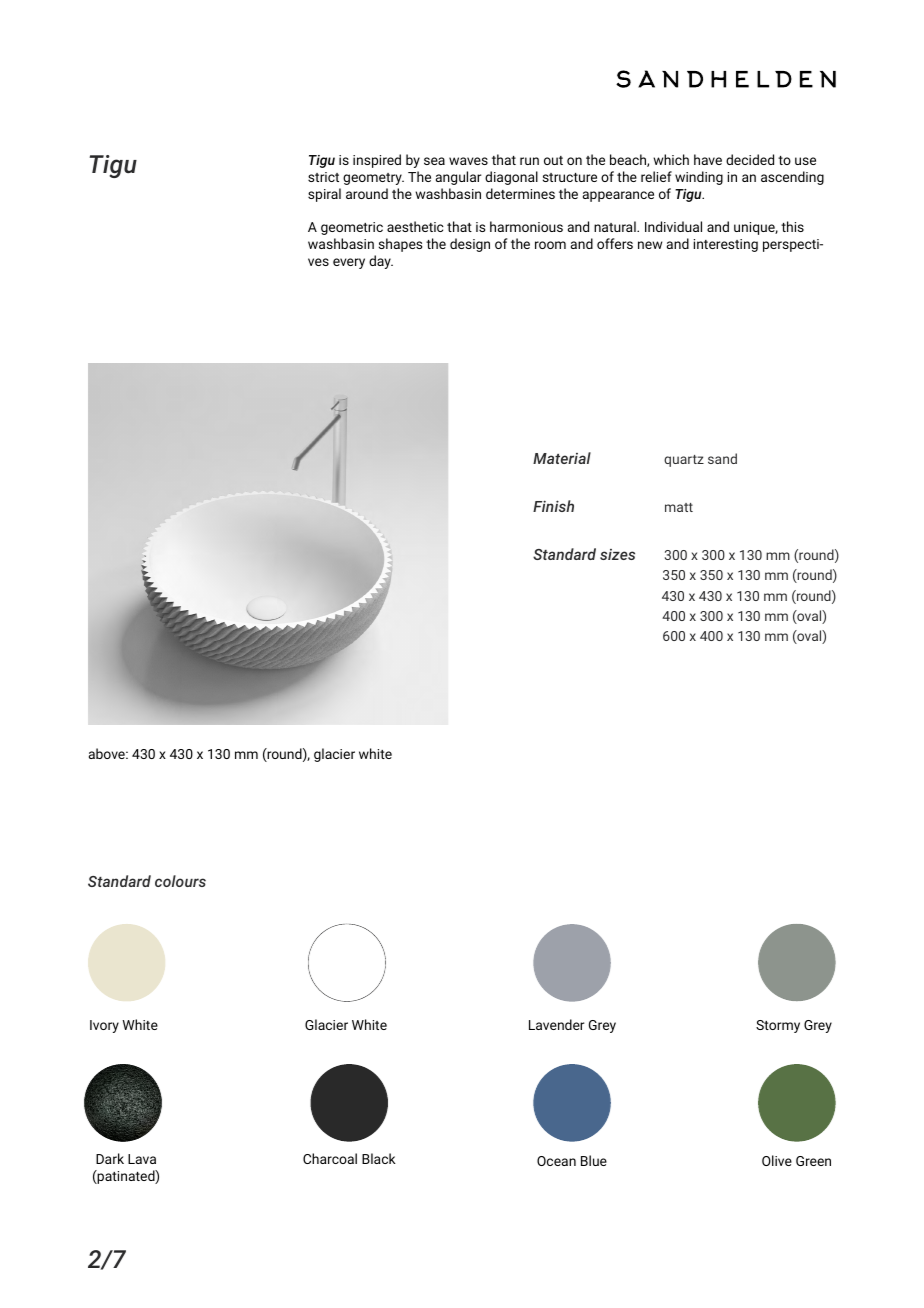 The image size is (924, 1308). What do you see at coordinates (813, 1161) in the screenshot?
I see `Green` at bounding box center [813, 1161].
